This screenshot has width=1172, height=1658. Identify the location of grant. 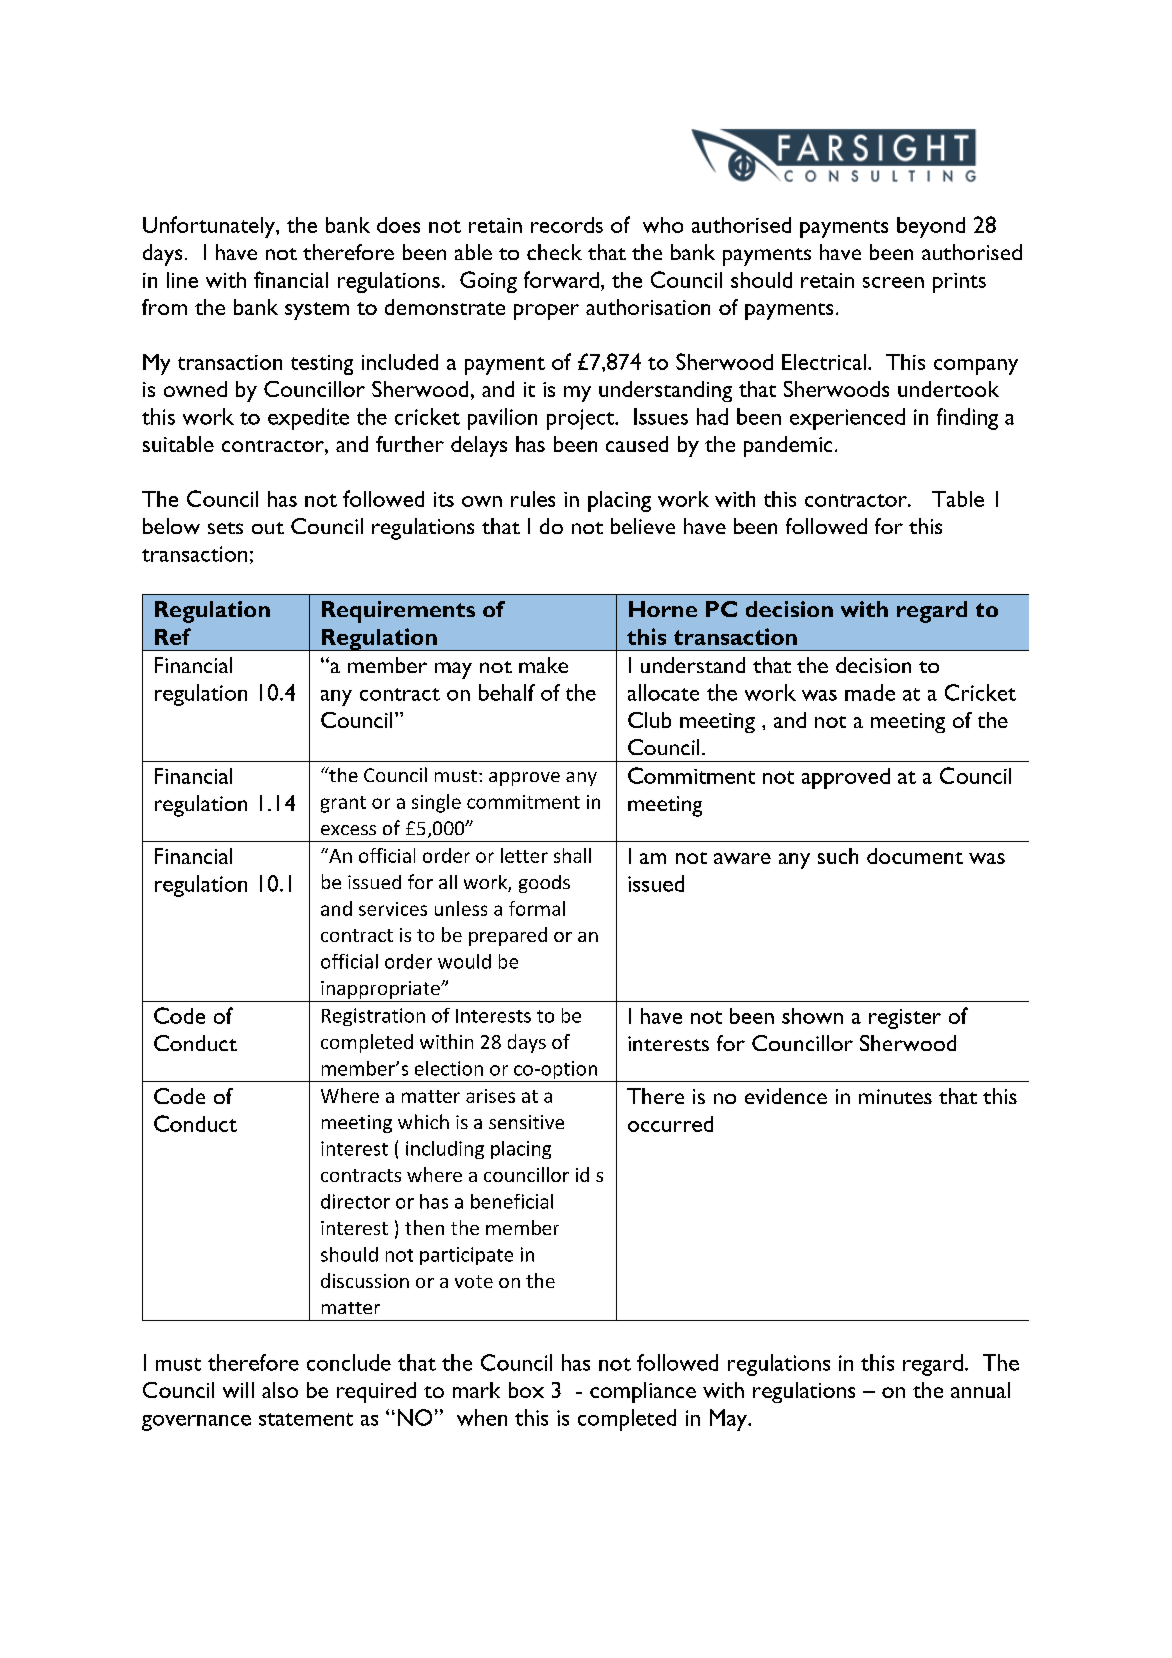
(343, 804).
